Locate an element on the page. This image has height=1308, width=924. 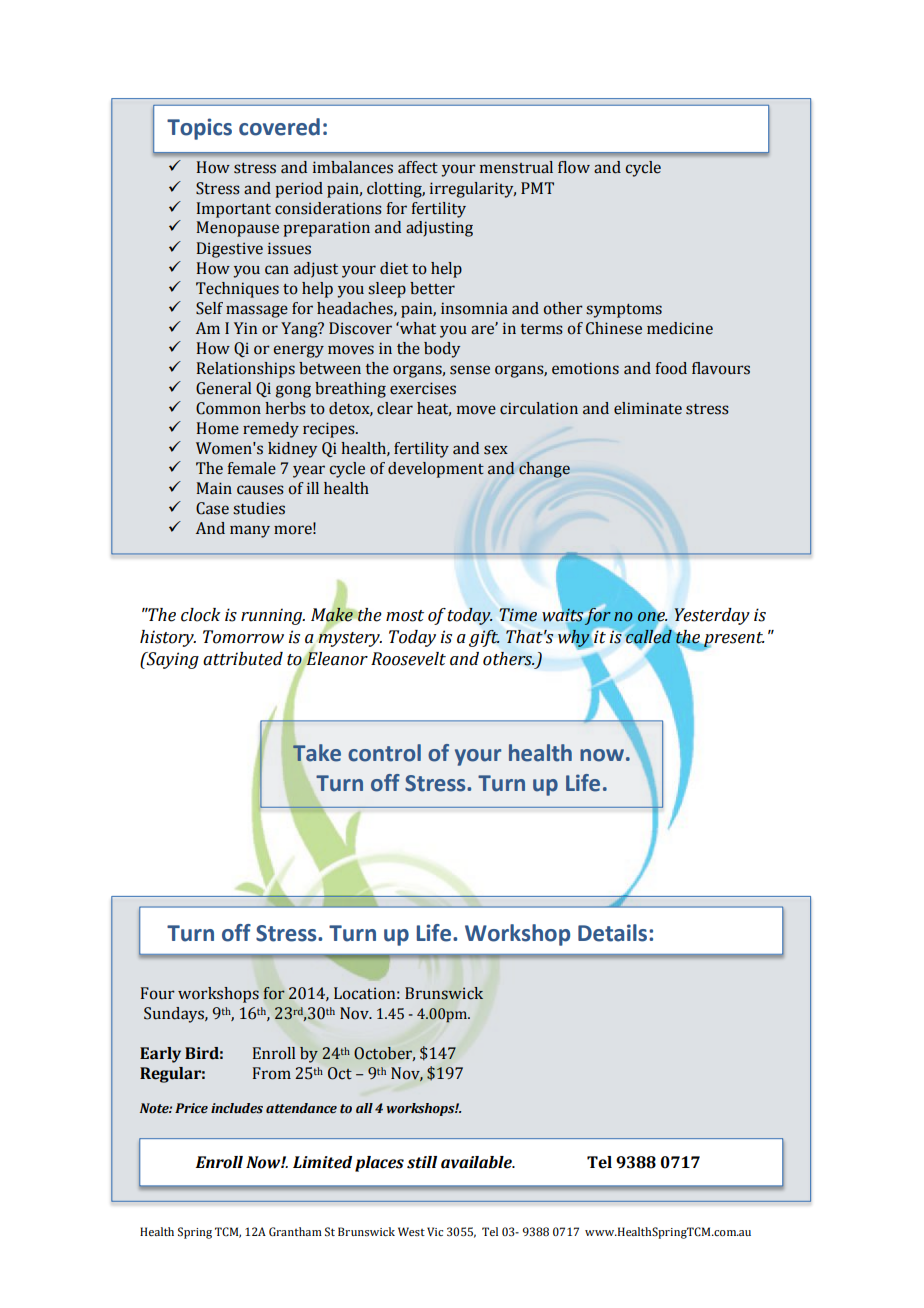
Four is located at coordinates (158, 993).
